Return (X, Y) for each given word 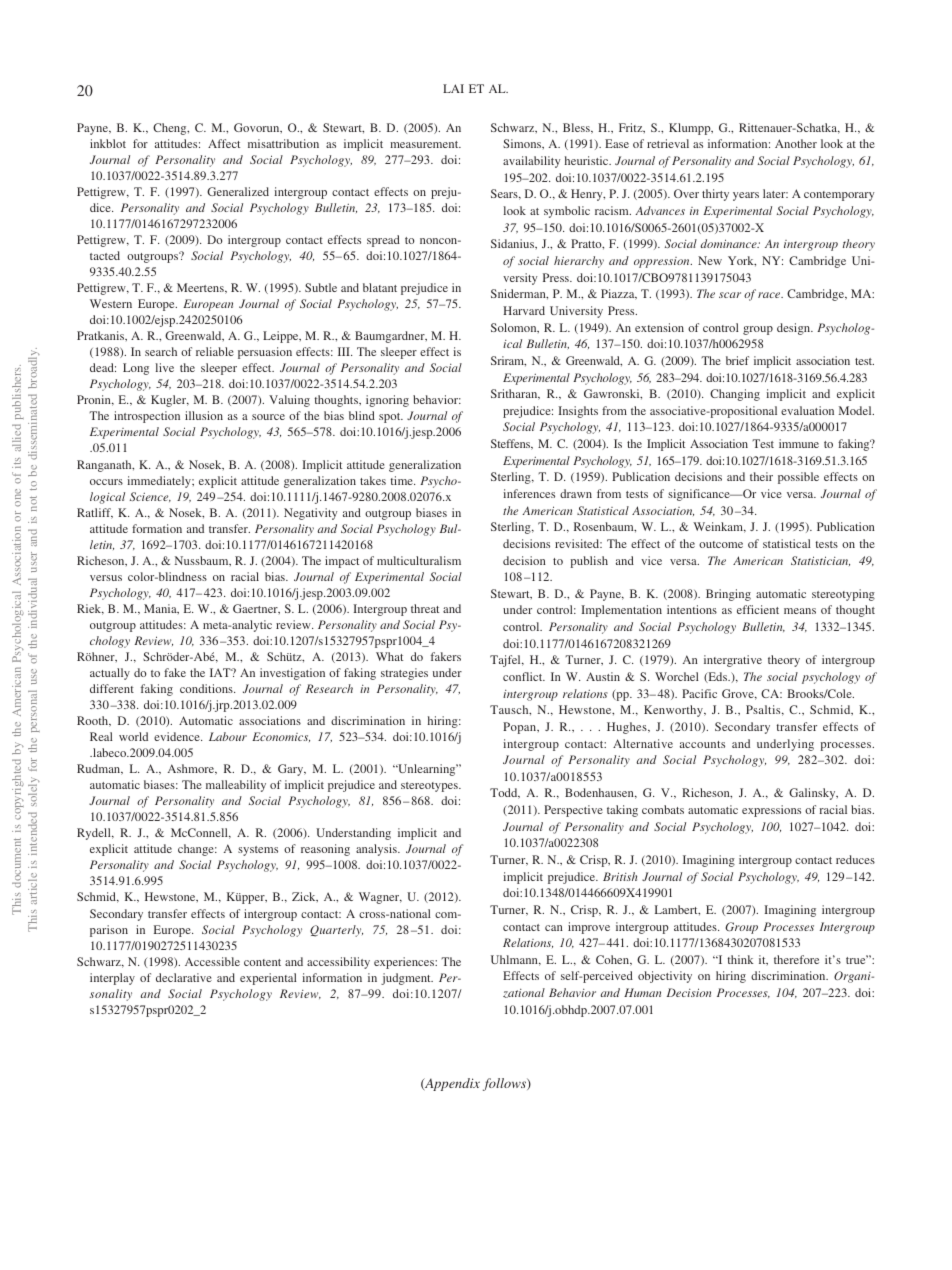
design (795, 329)
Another (796, 143)
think (740, 959)
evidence (178, 736)
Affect (224, 143)
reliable (215, 351)
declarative (184, 977)
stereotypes (430, 787)
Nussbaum (203, 561)
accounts (702, 744)
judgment (407, 979)
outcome (721, 544)
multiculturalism (419, 560)
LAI (453, 88)
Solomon (515, 328)
